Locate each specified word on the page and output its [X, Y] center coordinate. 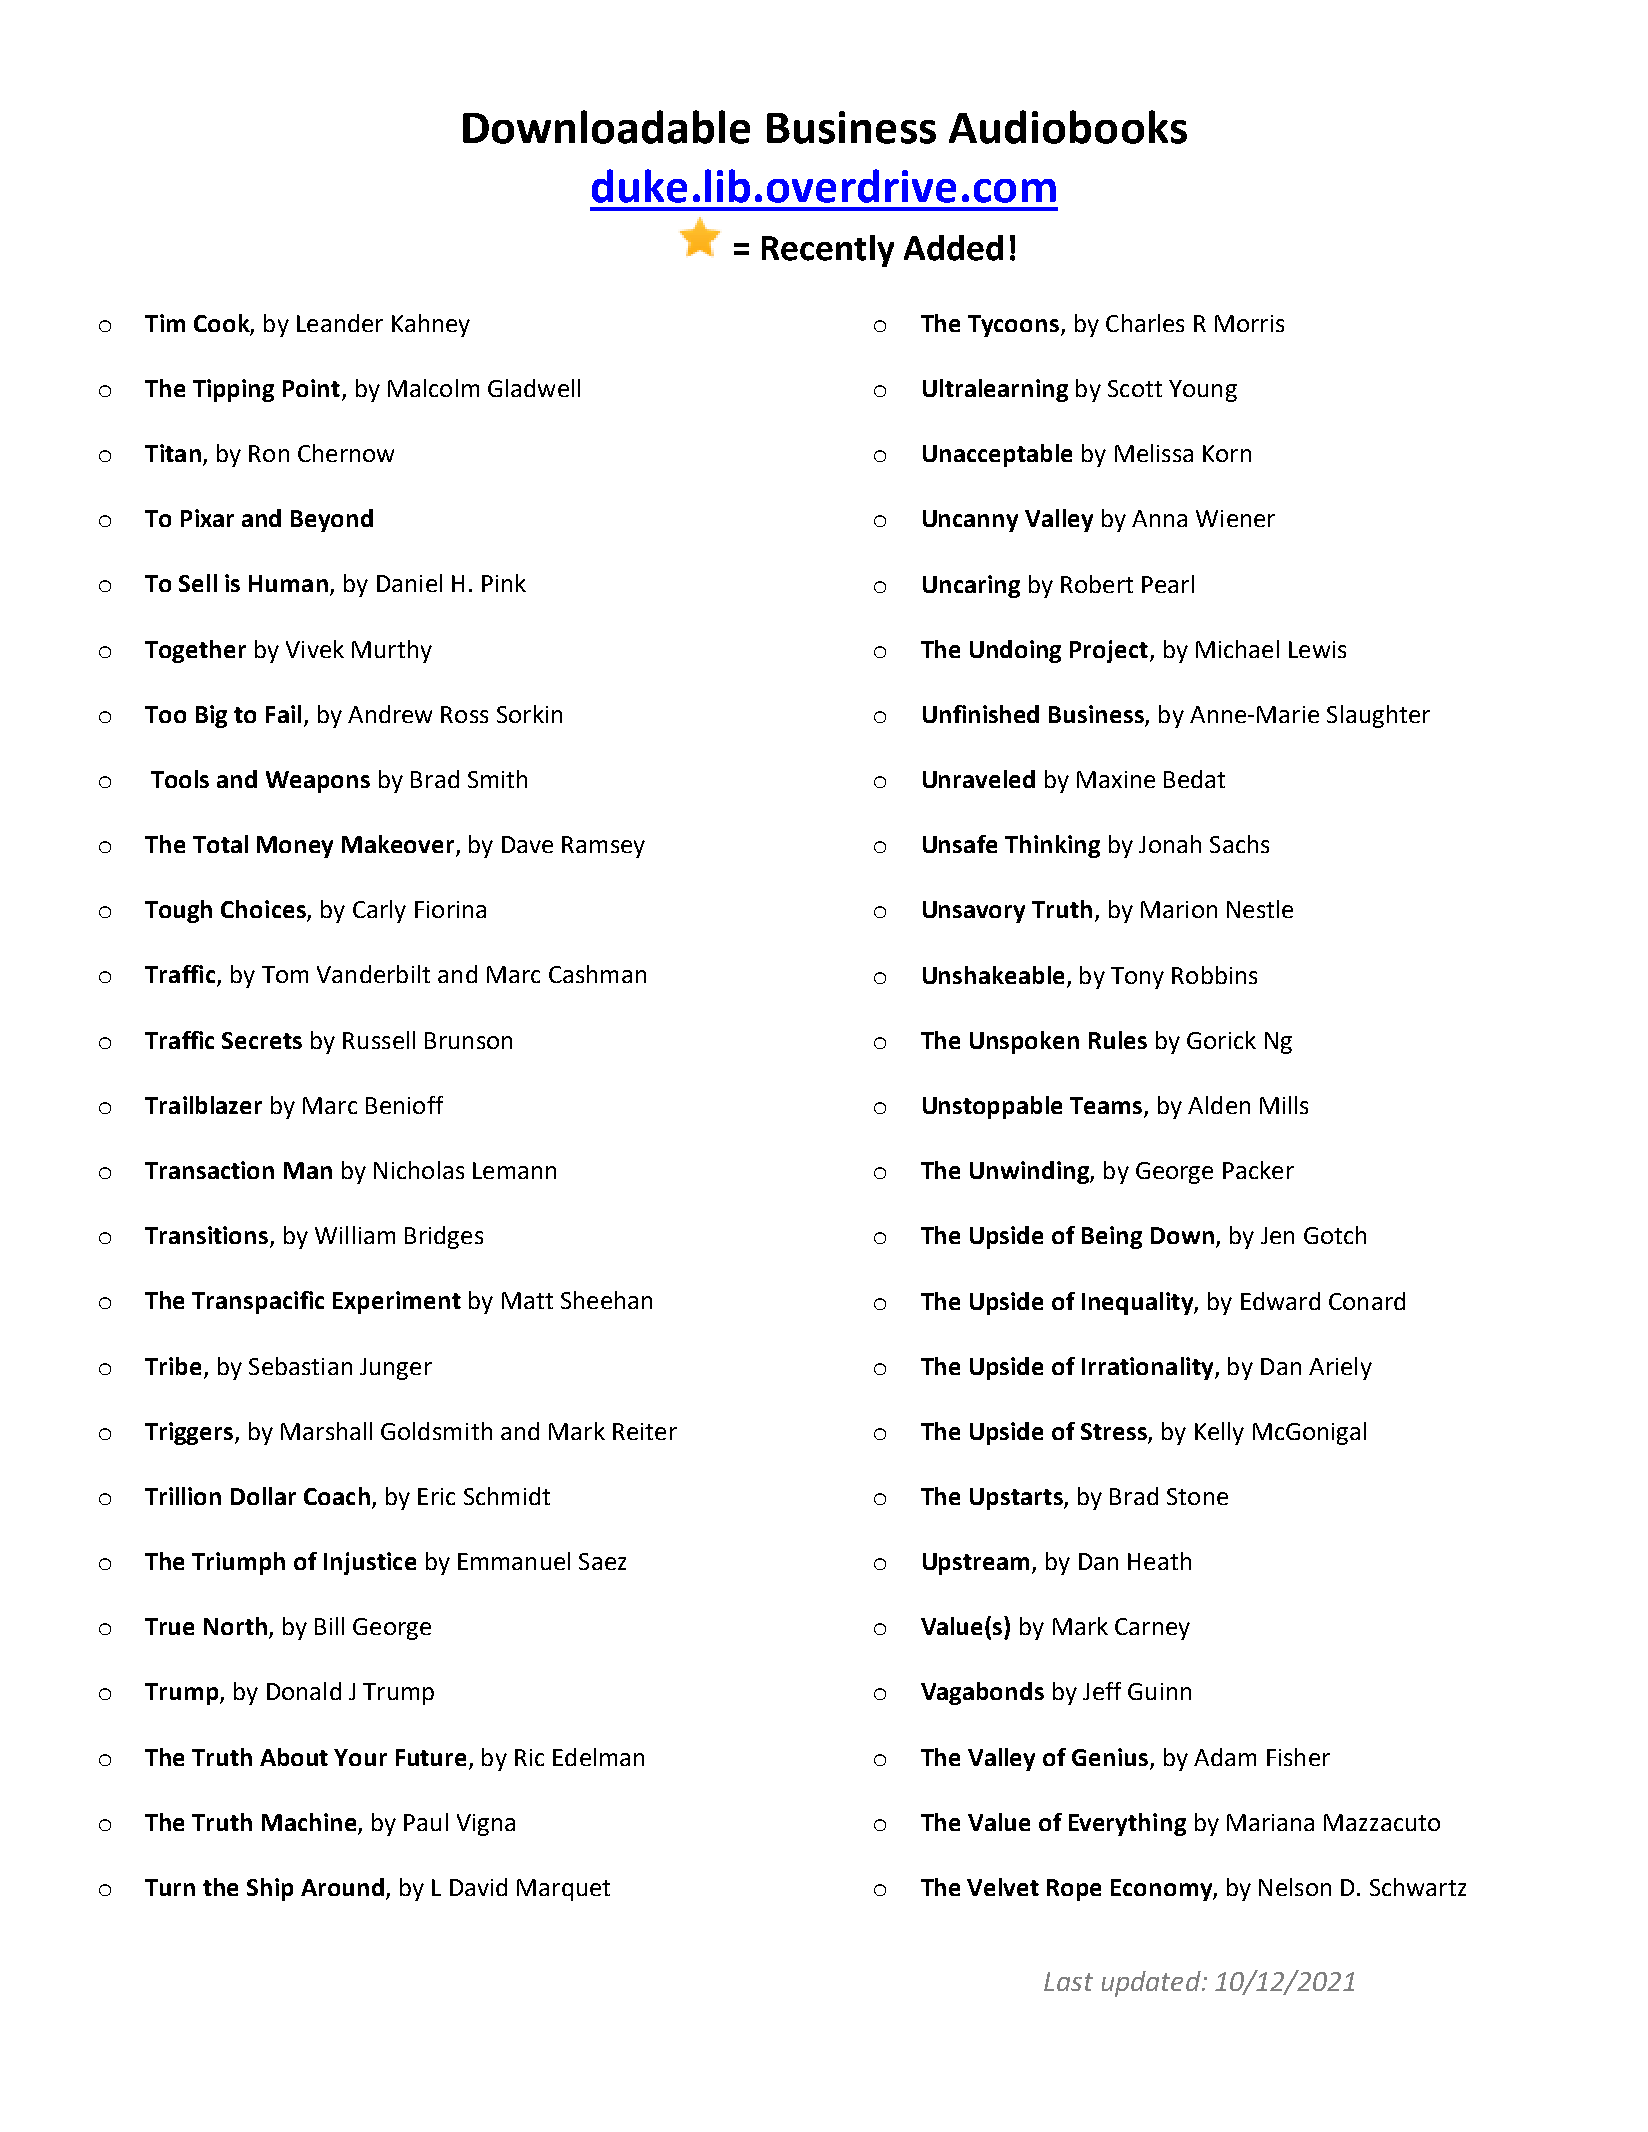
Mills [1284, 1105]
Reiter [645, 1431]
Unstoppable [992, 1107]
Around [342, 1887]
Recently [828, 251]
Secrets [262, 1040]
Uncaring [971, 586]
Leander [340, 323]
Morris [1249, 323]
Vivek [315, 649]
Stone [1197, 1496]
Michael [1237, 649]
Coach [337, 1496]
